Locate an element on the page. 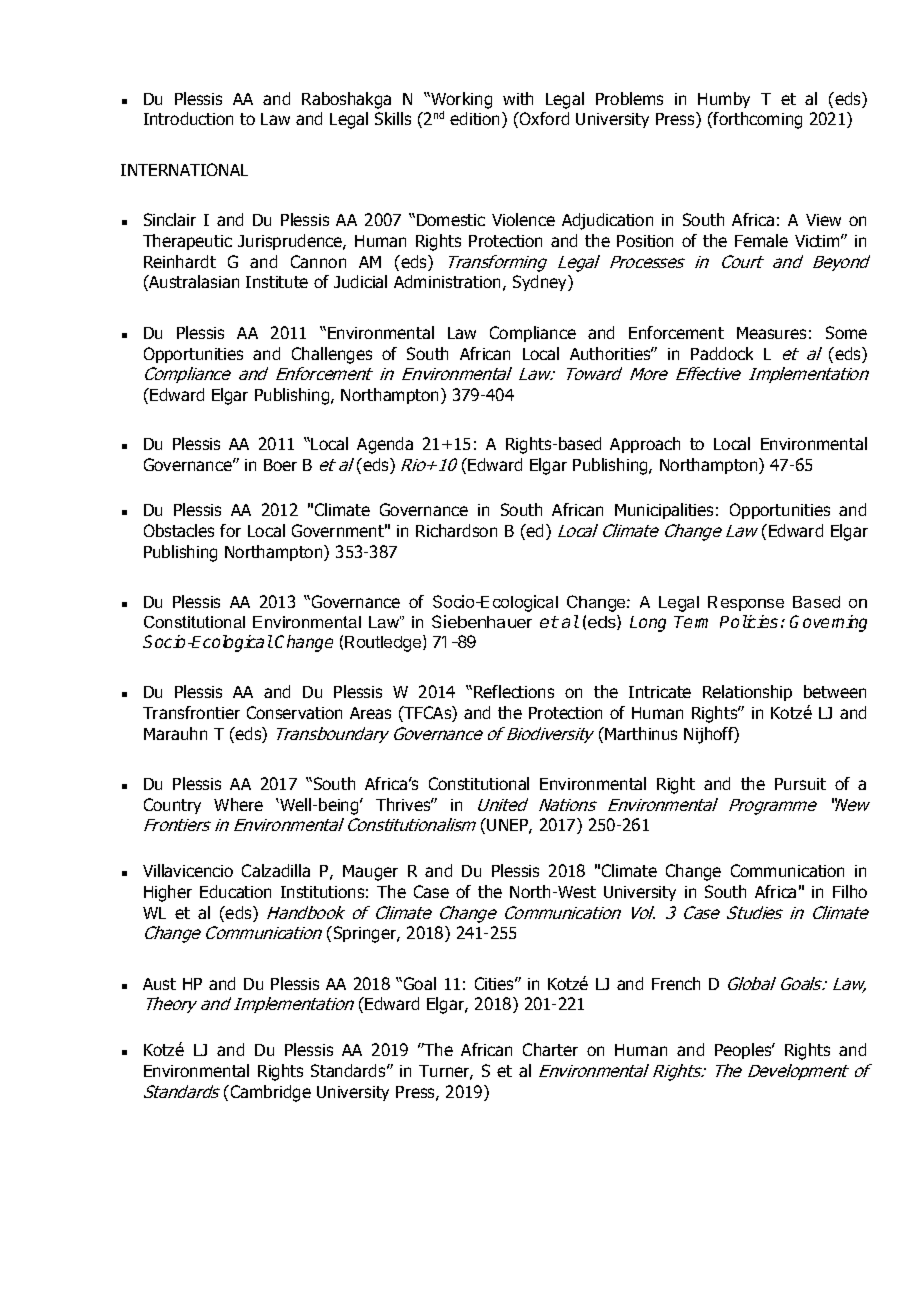 This image has width=924, height=1308. Where is located at coordinates (238, 804).
